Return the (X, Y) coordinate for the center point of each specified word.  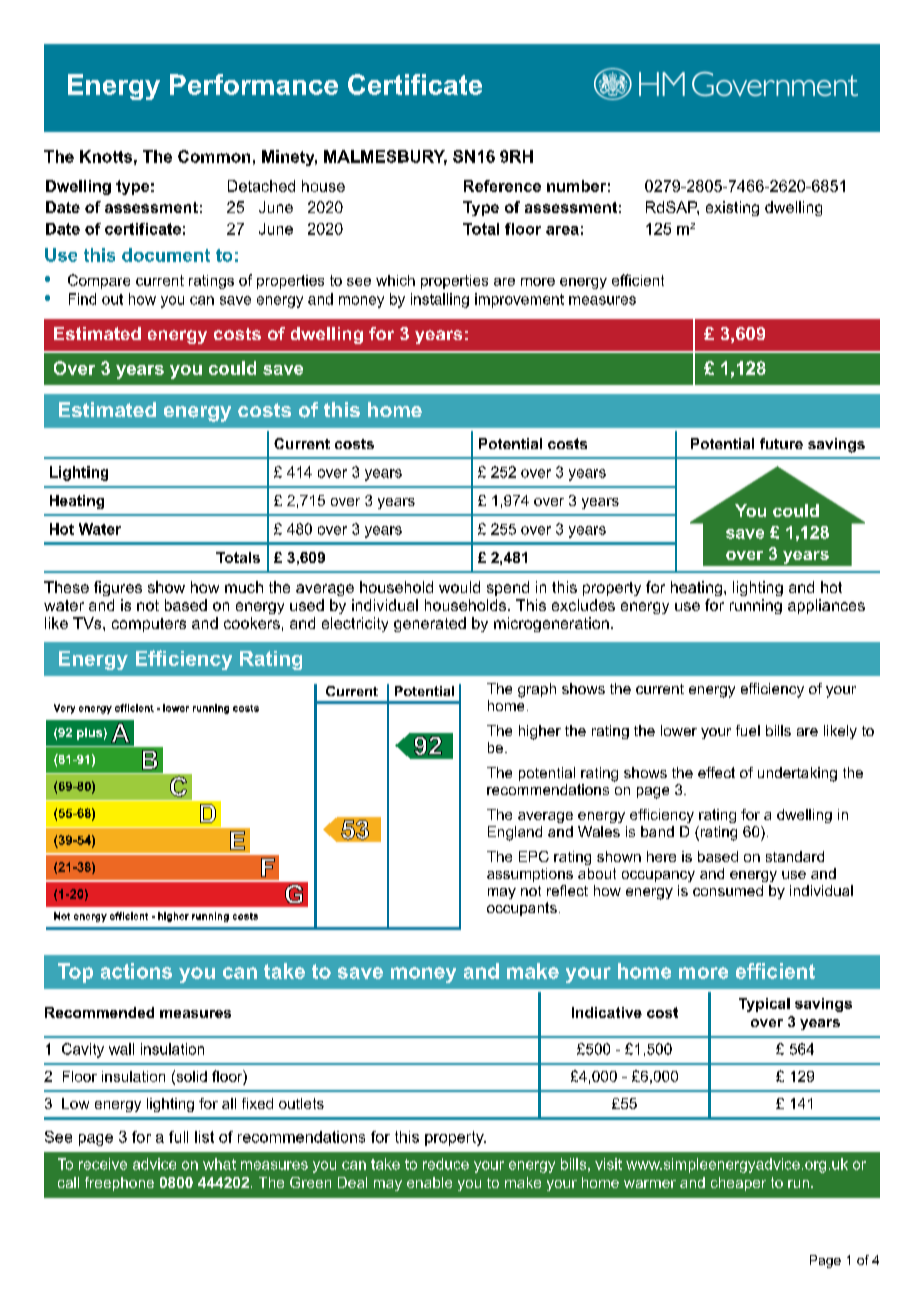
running (756, 606)
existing (732, 208)
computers (149, 625)
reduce (446, 1164)
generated (430, 624)
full (178, 1137)
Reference (502, 186)
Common (214, 156)
